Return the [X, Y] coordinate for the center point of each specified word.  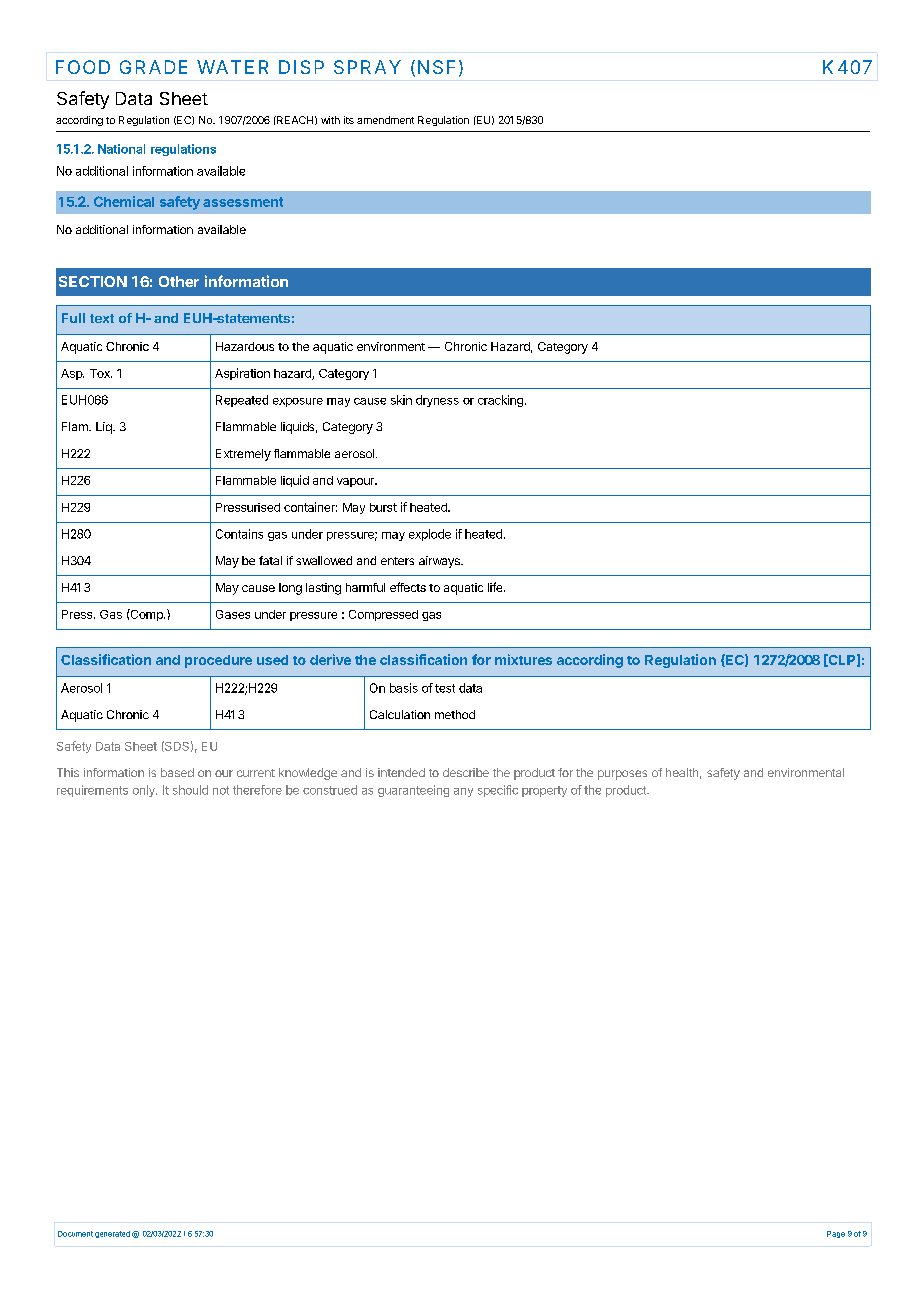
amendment [385, 120]
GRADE [153, 67]
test [445, 688]
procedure [218, 661]
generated [112, 1234]
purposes [622, 775]
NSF [436, 67]
